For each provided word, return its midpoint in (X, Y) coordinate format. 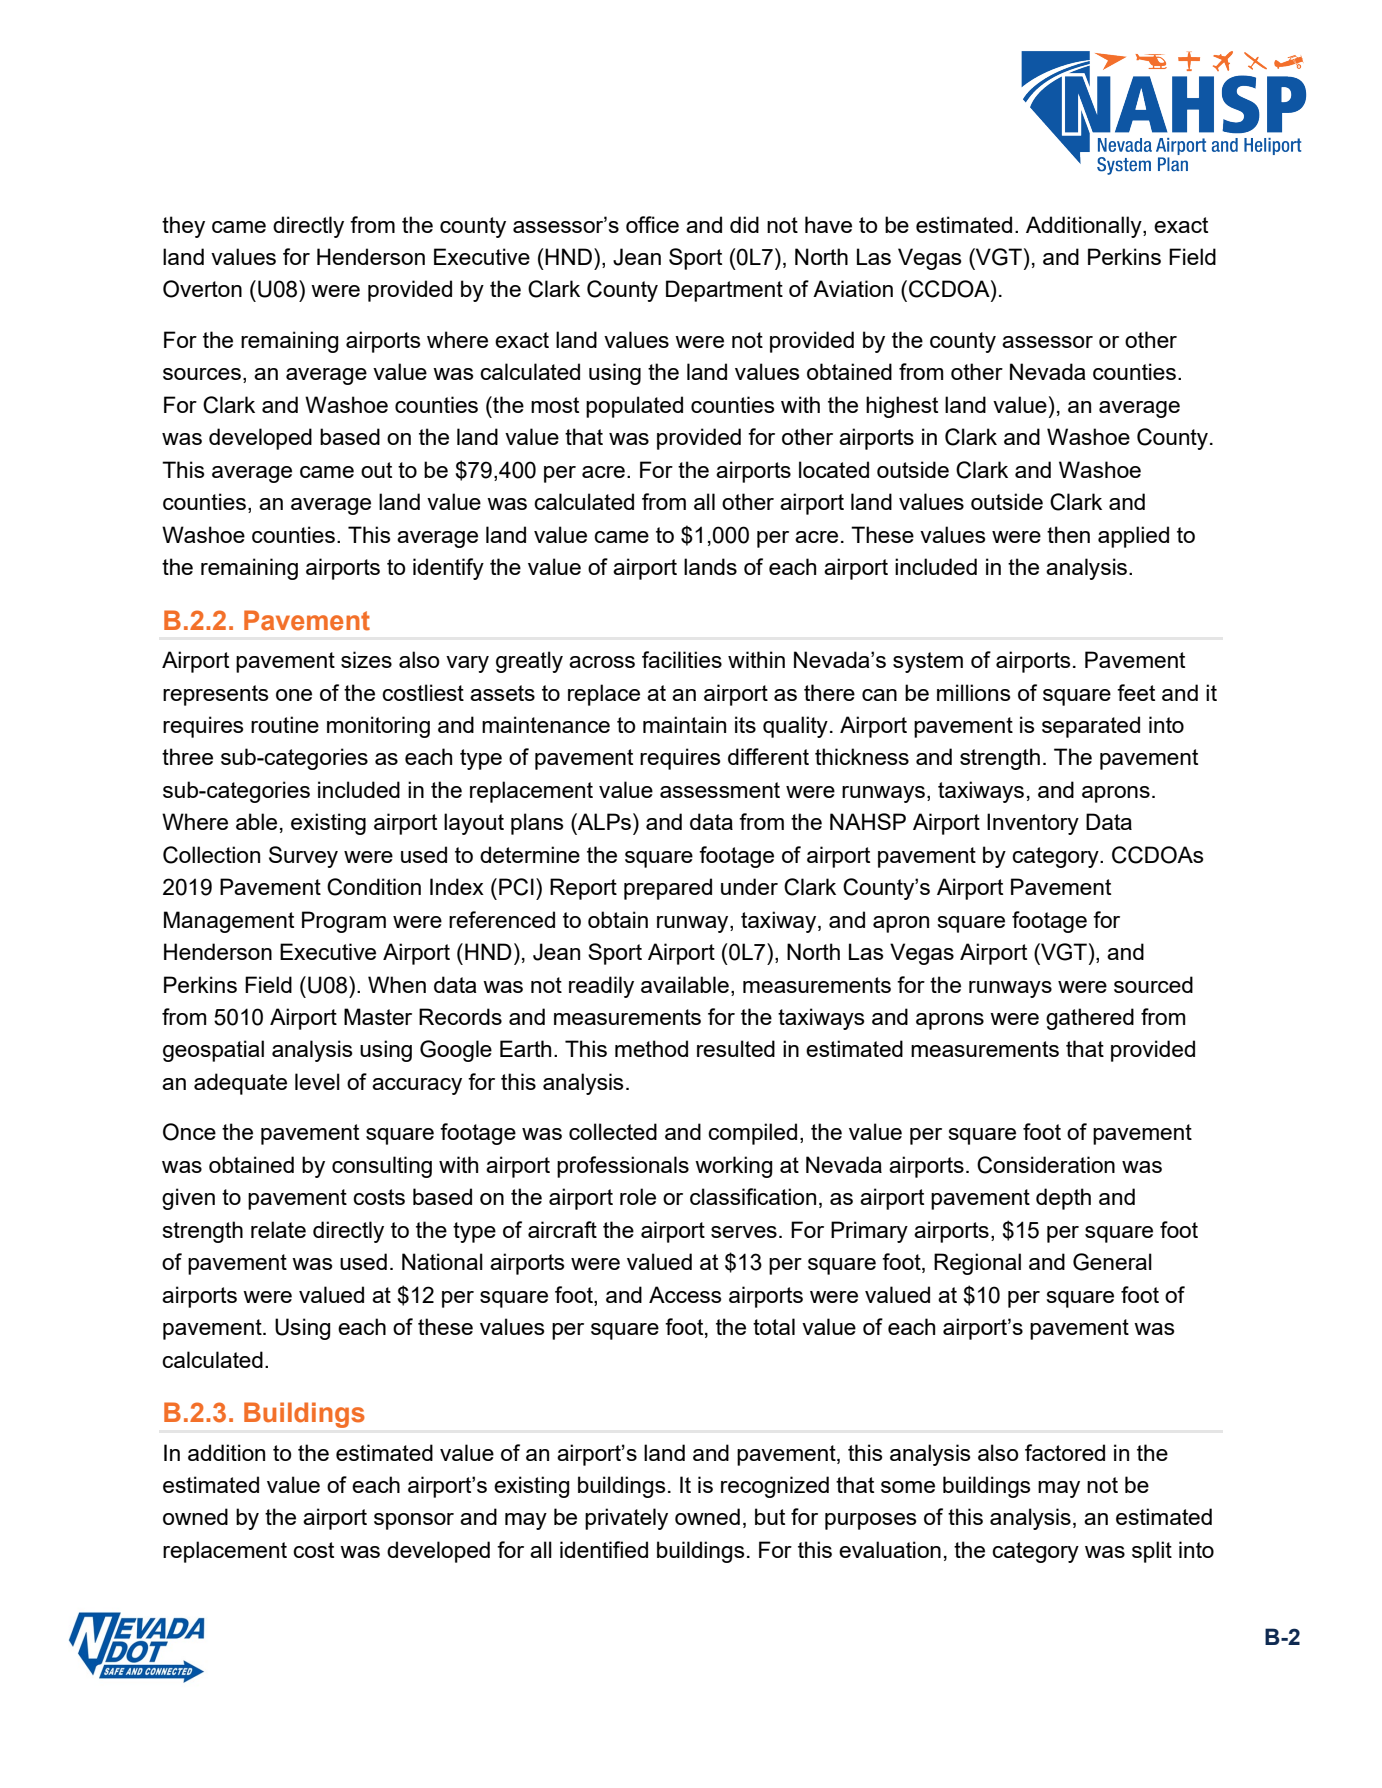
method (651, 1048)
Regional (977, 1264)
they (183, 227)
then (1068, 534)
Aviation (853, 288)
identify (448, 569)
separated (1091, 727)
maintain (684, 724)
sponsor (414, 1521)
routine (285, 724)
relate (278, 1229)
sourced (1153, 984)
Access (685, 1294)
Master (378, 1016)
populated (634, 407)
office (652, 224)
